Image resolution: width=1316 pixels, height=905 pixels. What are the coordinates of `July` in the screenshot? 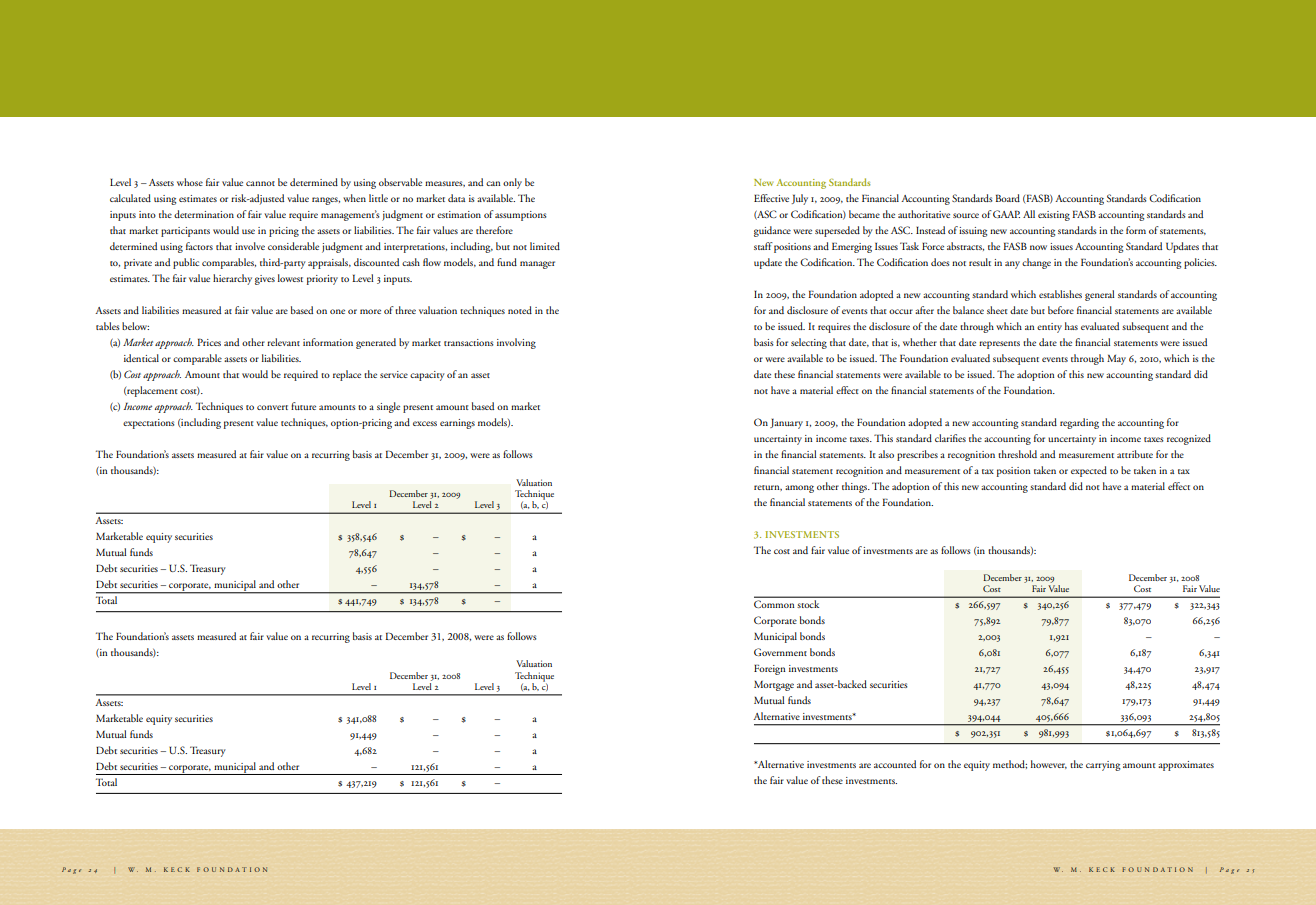 It's located at (799, 199).
